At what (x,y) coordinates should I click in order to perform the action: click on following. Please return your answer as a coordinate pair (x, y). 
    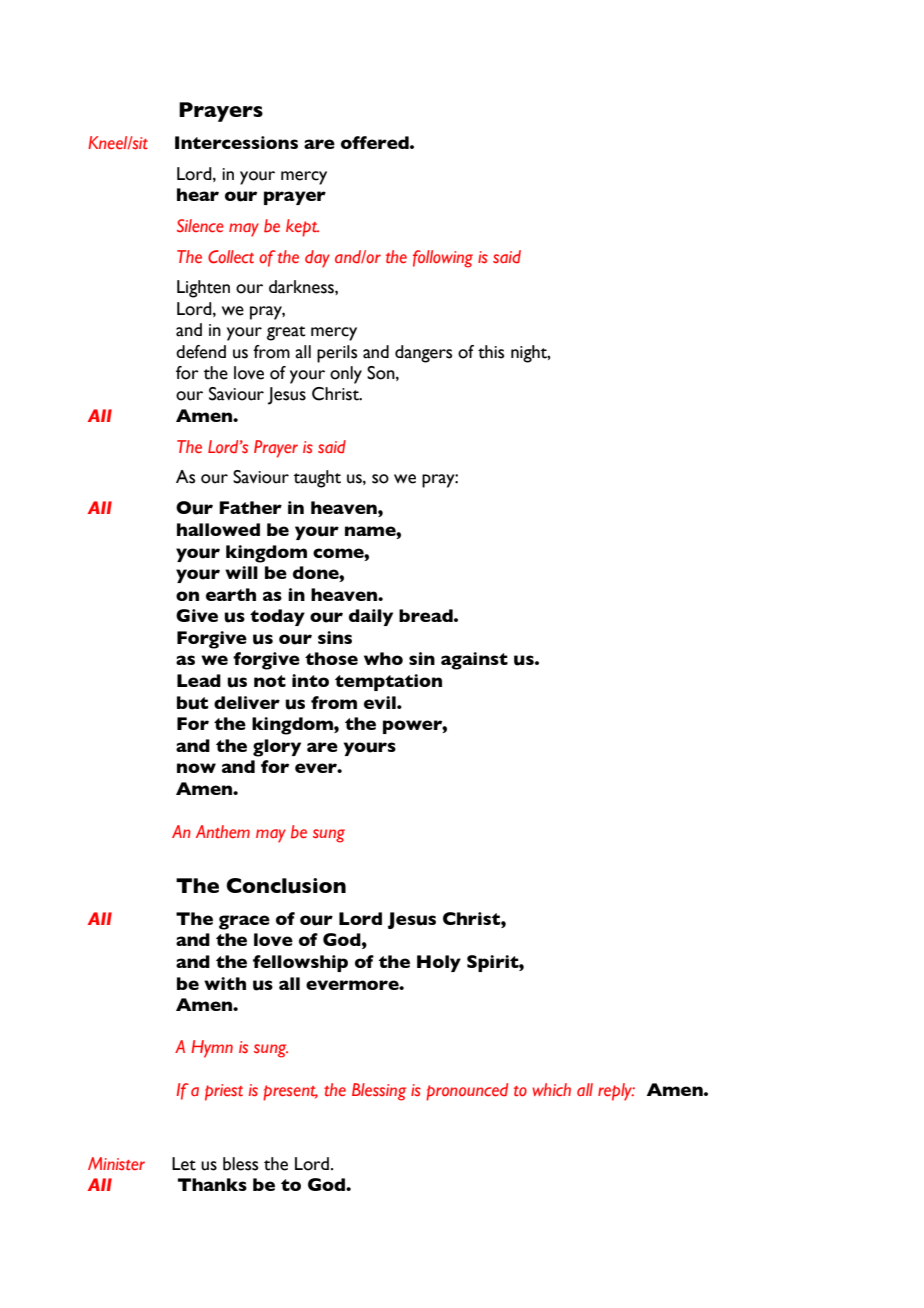
    Looking at the image, I should click on (443, 259).
